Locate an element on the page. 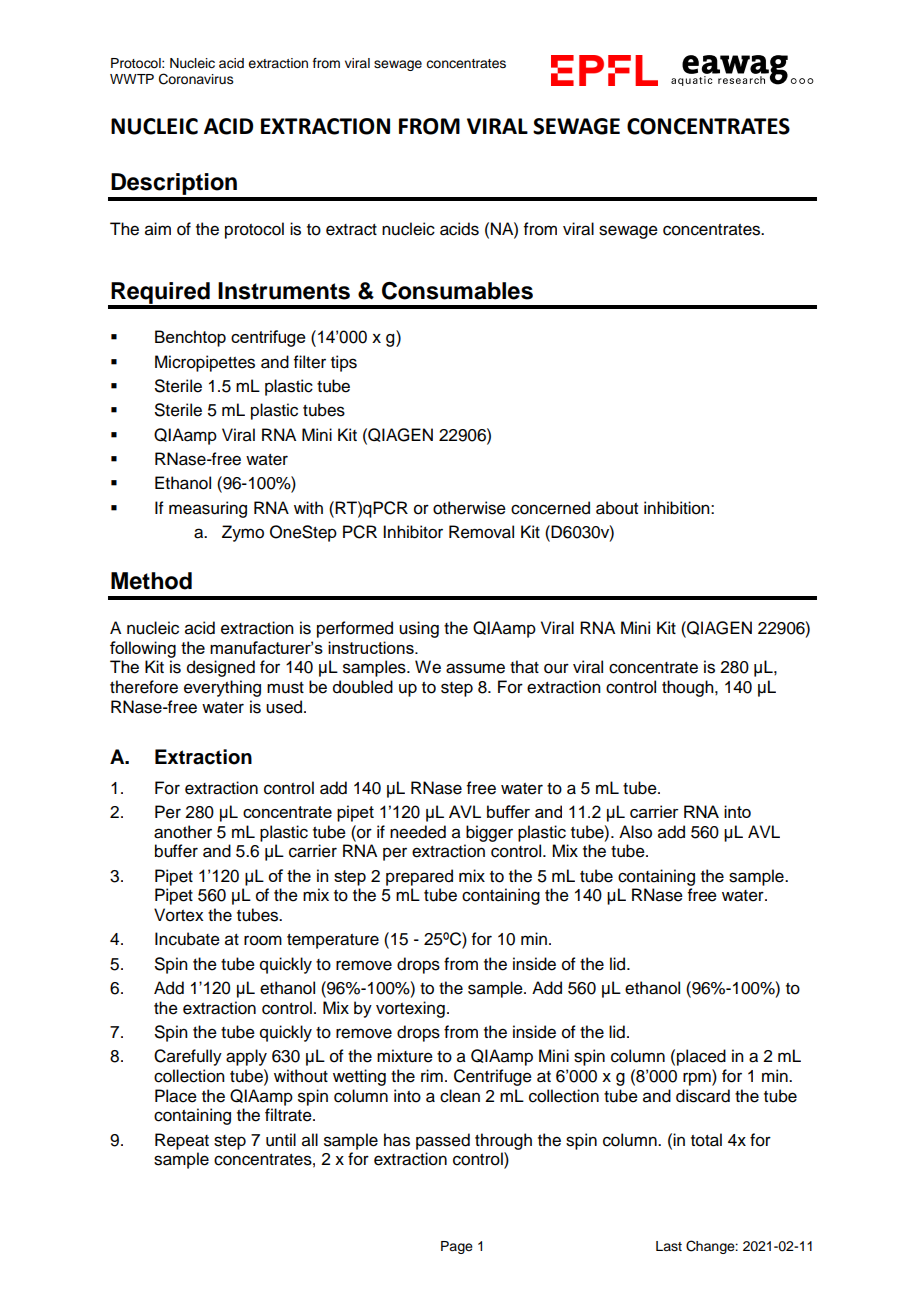 This page has height=1309, width=924. Coronavirus is located at coordinates (196, 79).
